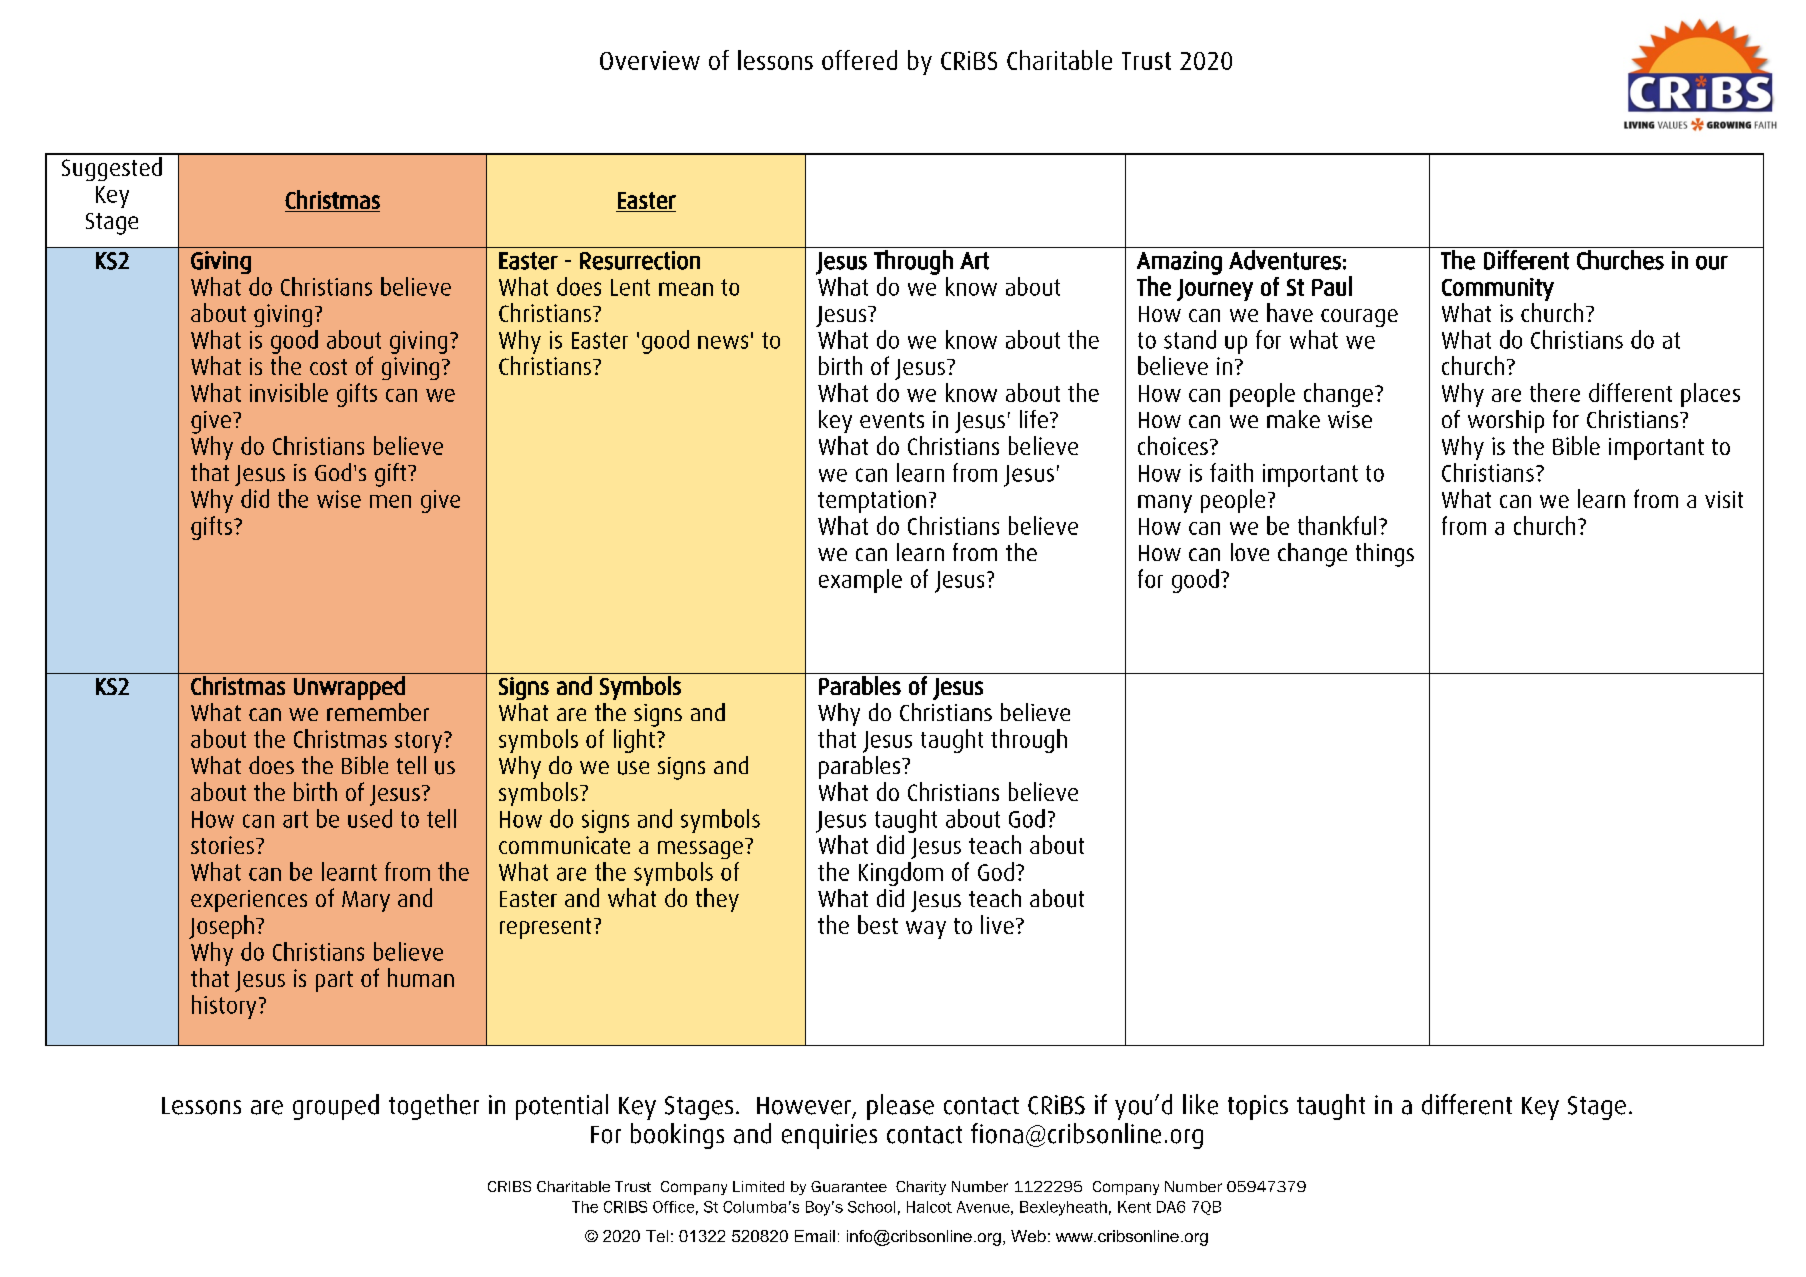 The height and width of the screenshot is (1277, 1806). I want to click on topics, so click(1258, 1107).
